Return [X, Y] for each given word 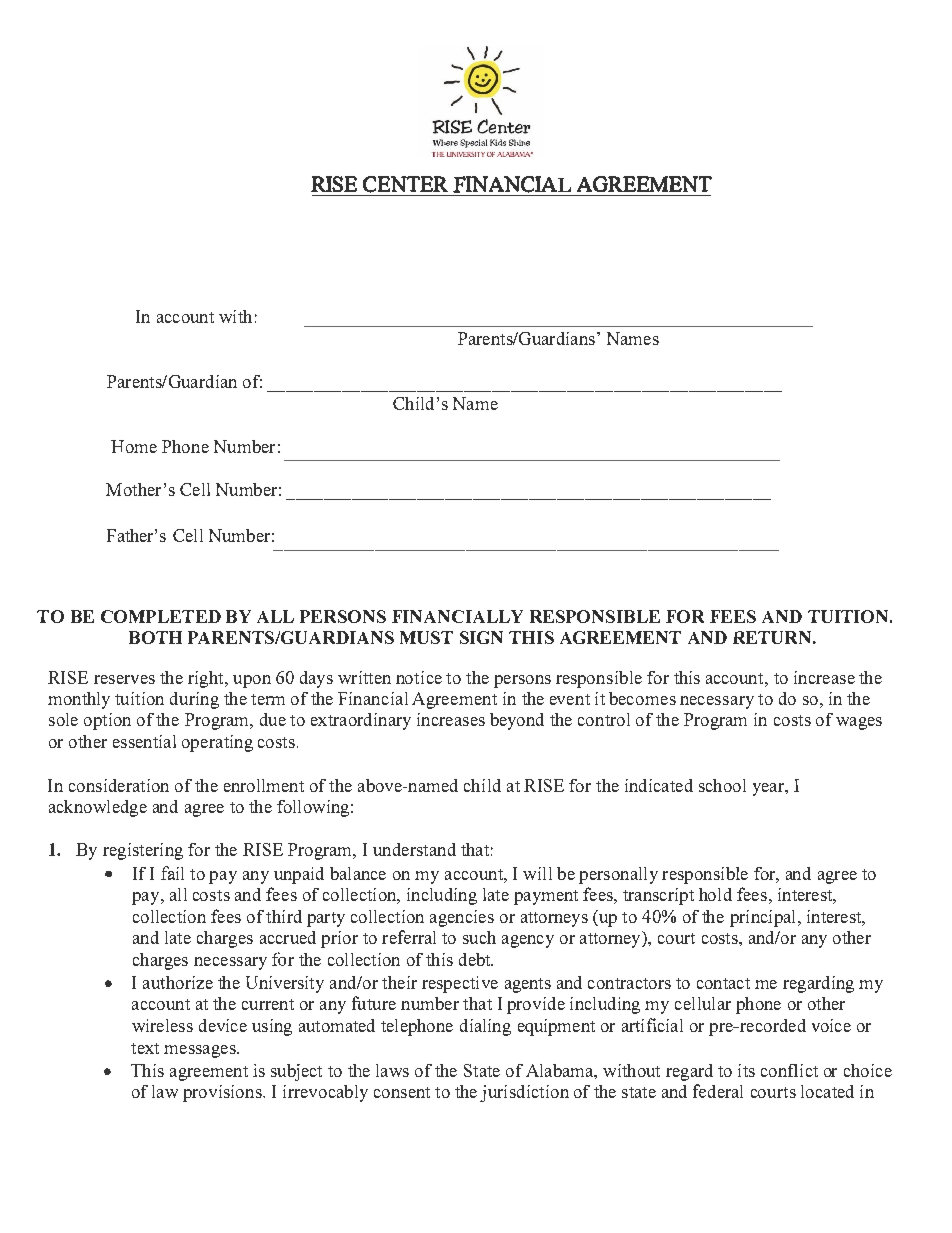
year [769, 789]
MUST [426, 637]
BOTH [155, 637]
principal [762, 918]
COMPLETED [161, 616]
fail [172, 873]
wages [859, 723]
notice [419, 677]
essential [144, 741]
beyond [517, 721]
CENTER [405, 184]
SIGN [481, 637]
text [145, 1048]
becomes [642, 698]
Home [134, 446]
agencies [462, 918]
